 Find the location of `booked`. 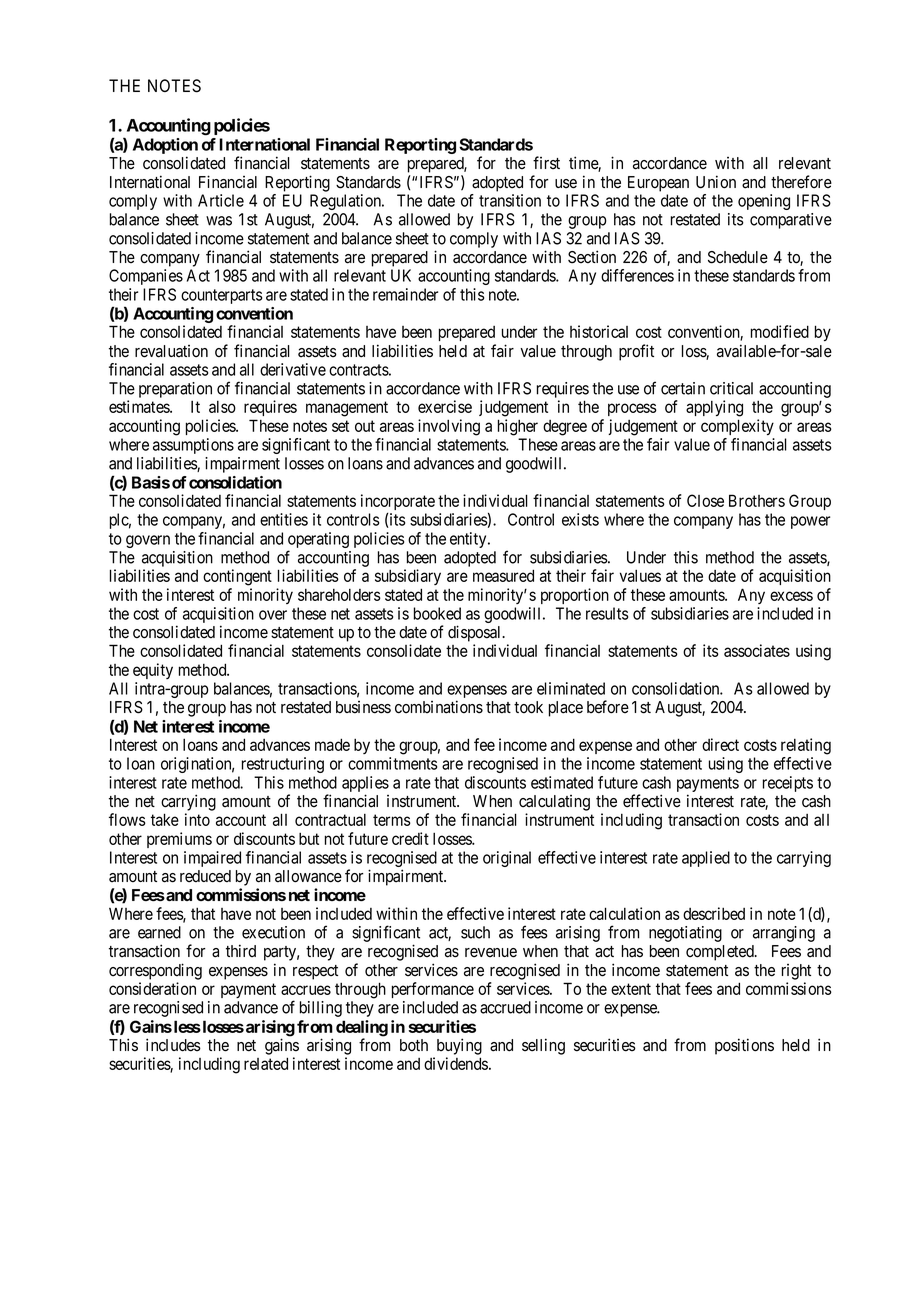

booked is located at coordinates (437, 613).
